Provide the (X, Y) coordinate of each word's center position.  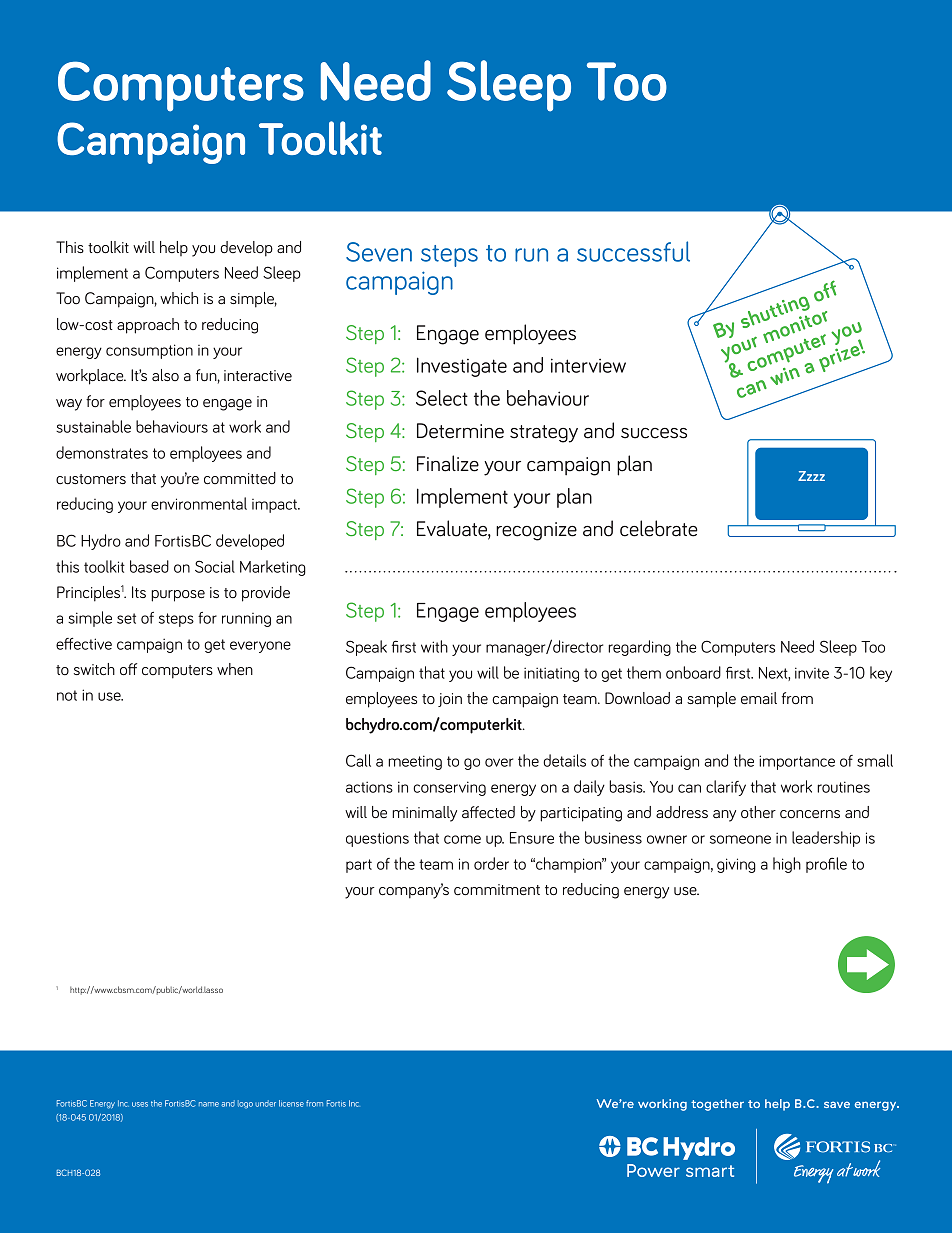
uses (140, 1104)
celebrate (659, 528)
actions (369, 787)
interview (588, 365)
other (758, 812)
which (179, 298)
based (149, 566)
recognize (536, 531)
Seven (379, 252)
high (787, 865)
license (291, 1103)
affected (488, 812)
